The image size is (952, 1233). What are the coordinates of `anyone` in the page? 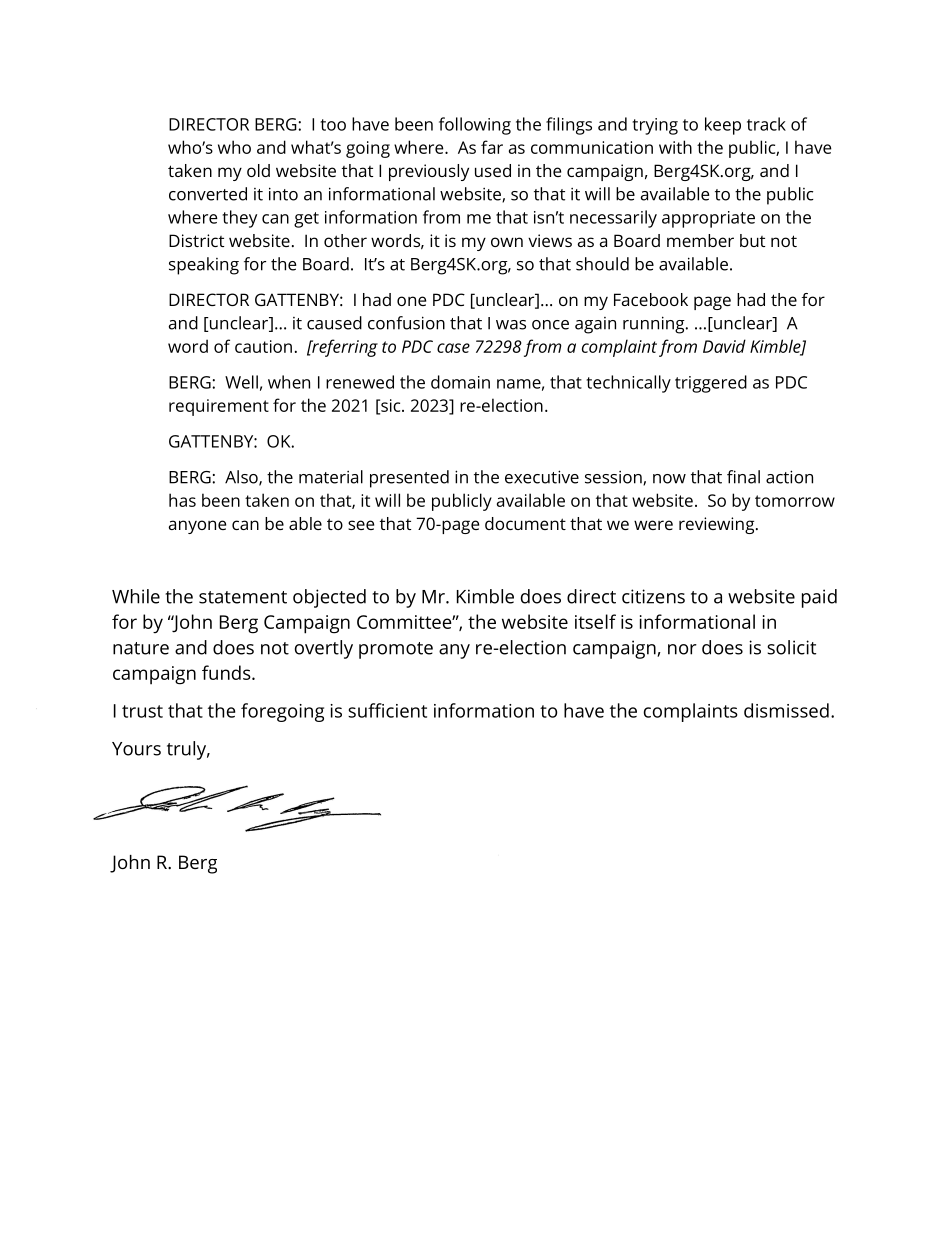 It's located at (197, 527).
